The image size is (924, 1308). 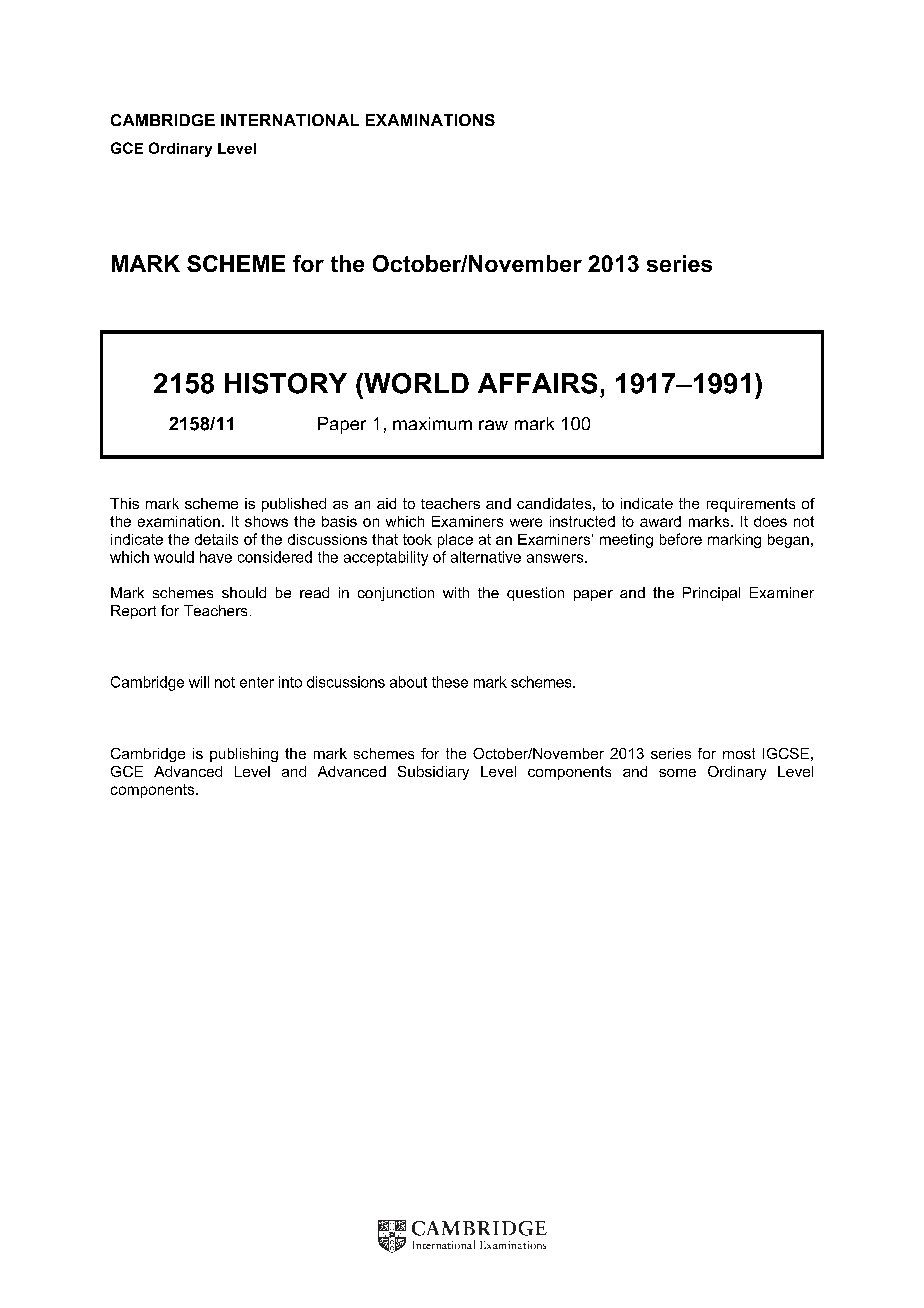 I want to click on requirements, so click(x=751, y=505).
